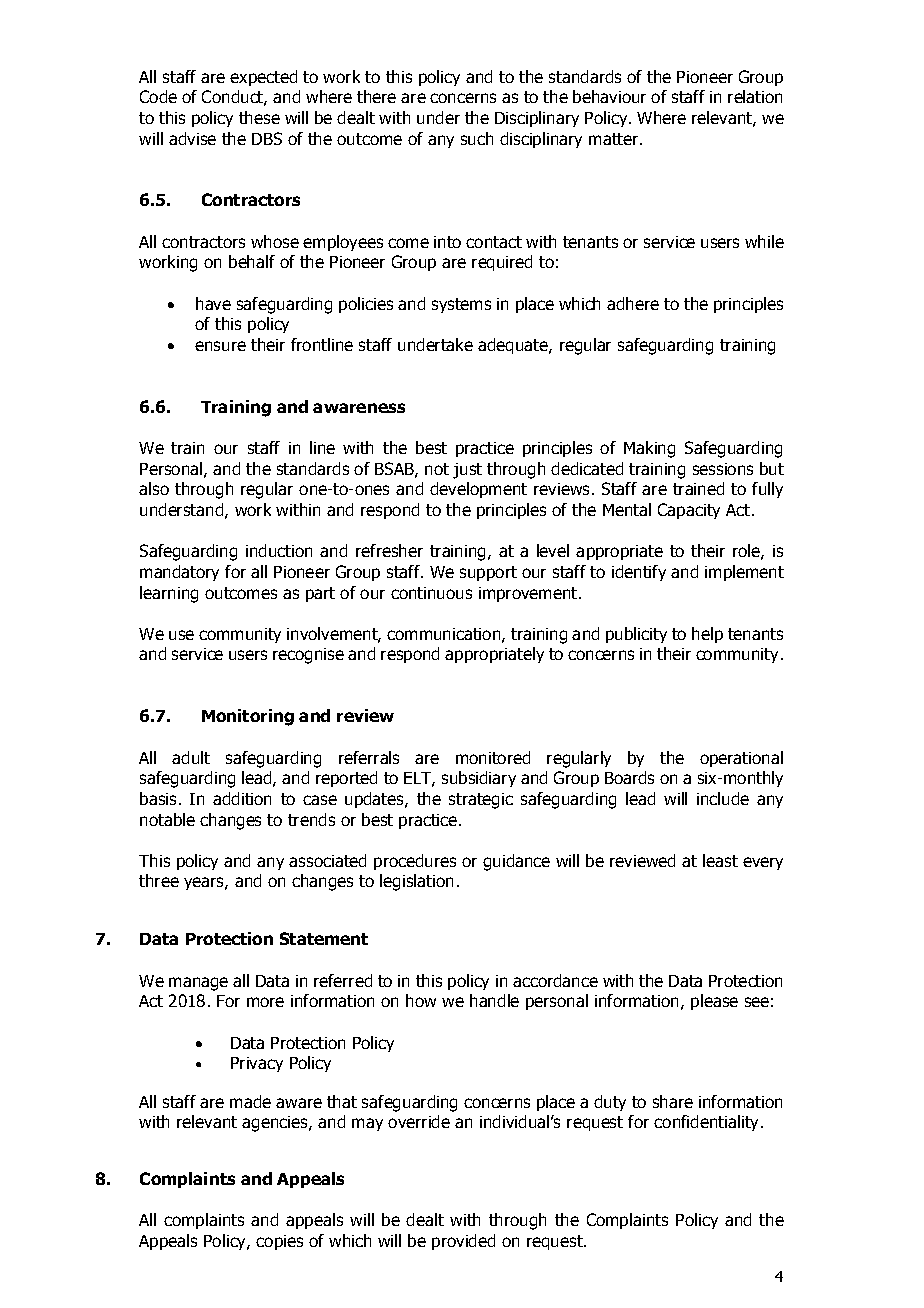  I want to click on these, so click(259, 117).
